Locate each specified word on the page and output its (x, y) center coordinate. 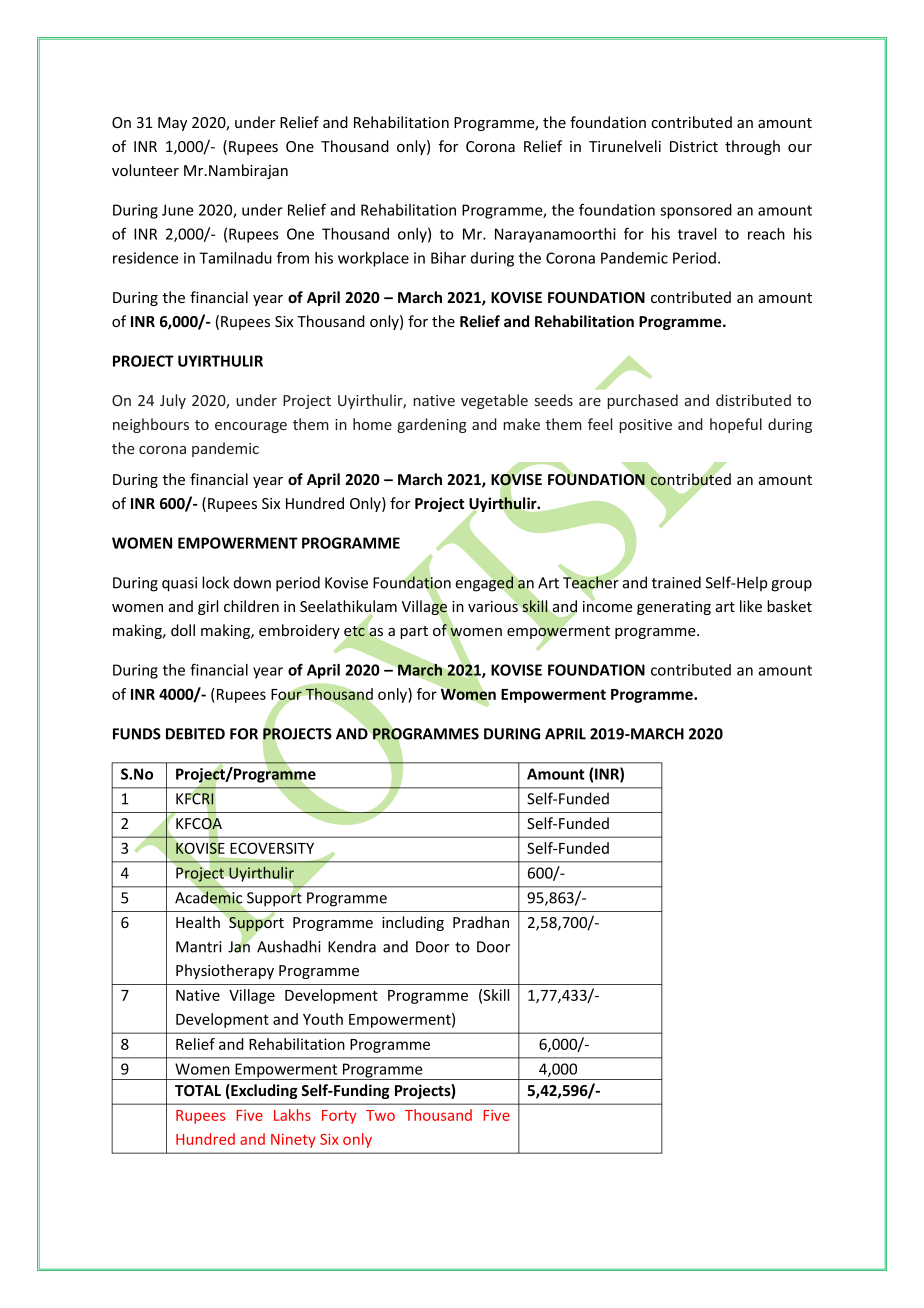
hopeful (736, 425)
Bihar (448, 258)
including (413, 923)
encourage (251, 427)
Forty (339, 1117)
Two (380, 1115)
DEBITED (195, 734)
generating (674, 608)
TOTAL (198, 1090)
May (172, 124)
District (694, 146)
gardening (432, 425)
